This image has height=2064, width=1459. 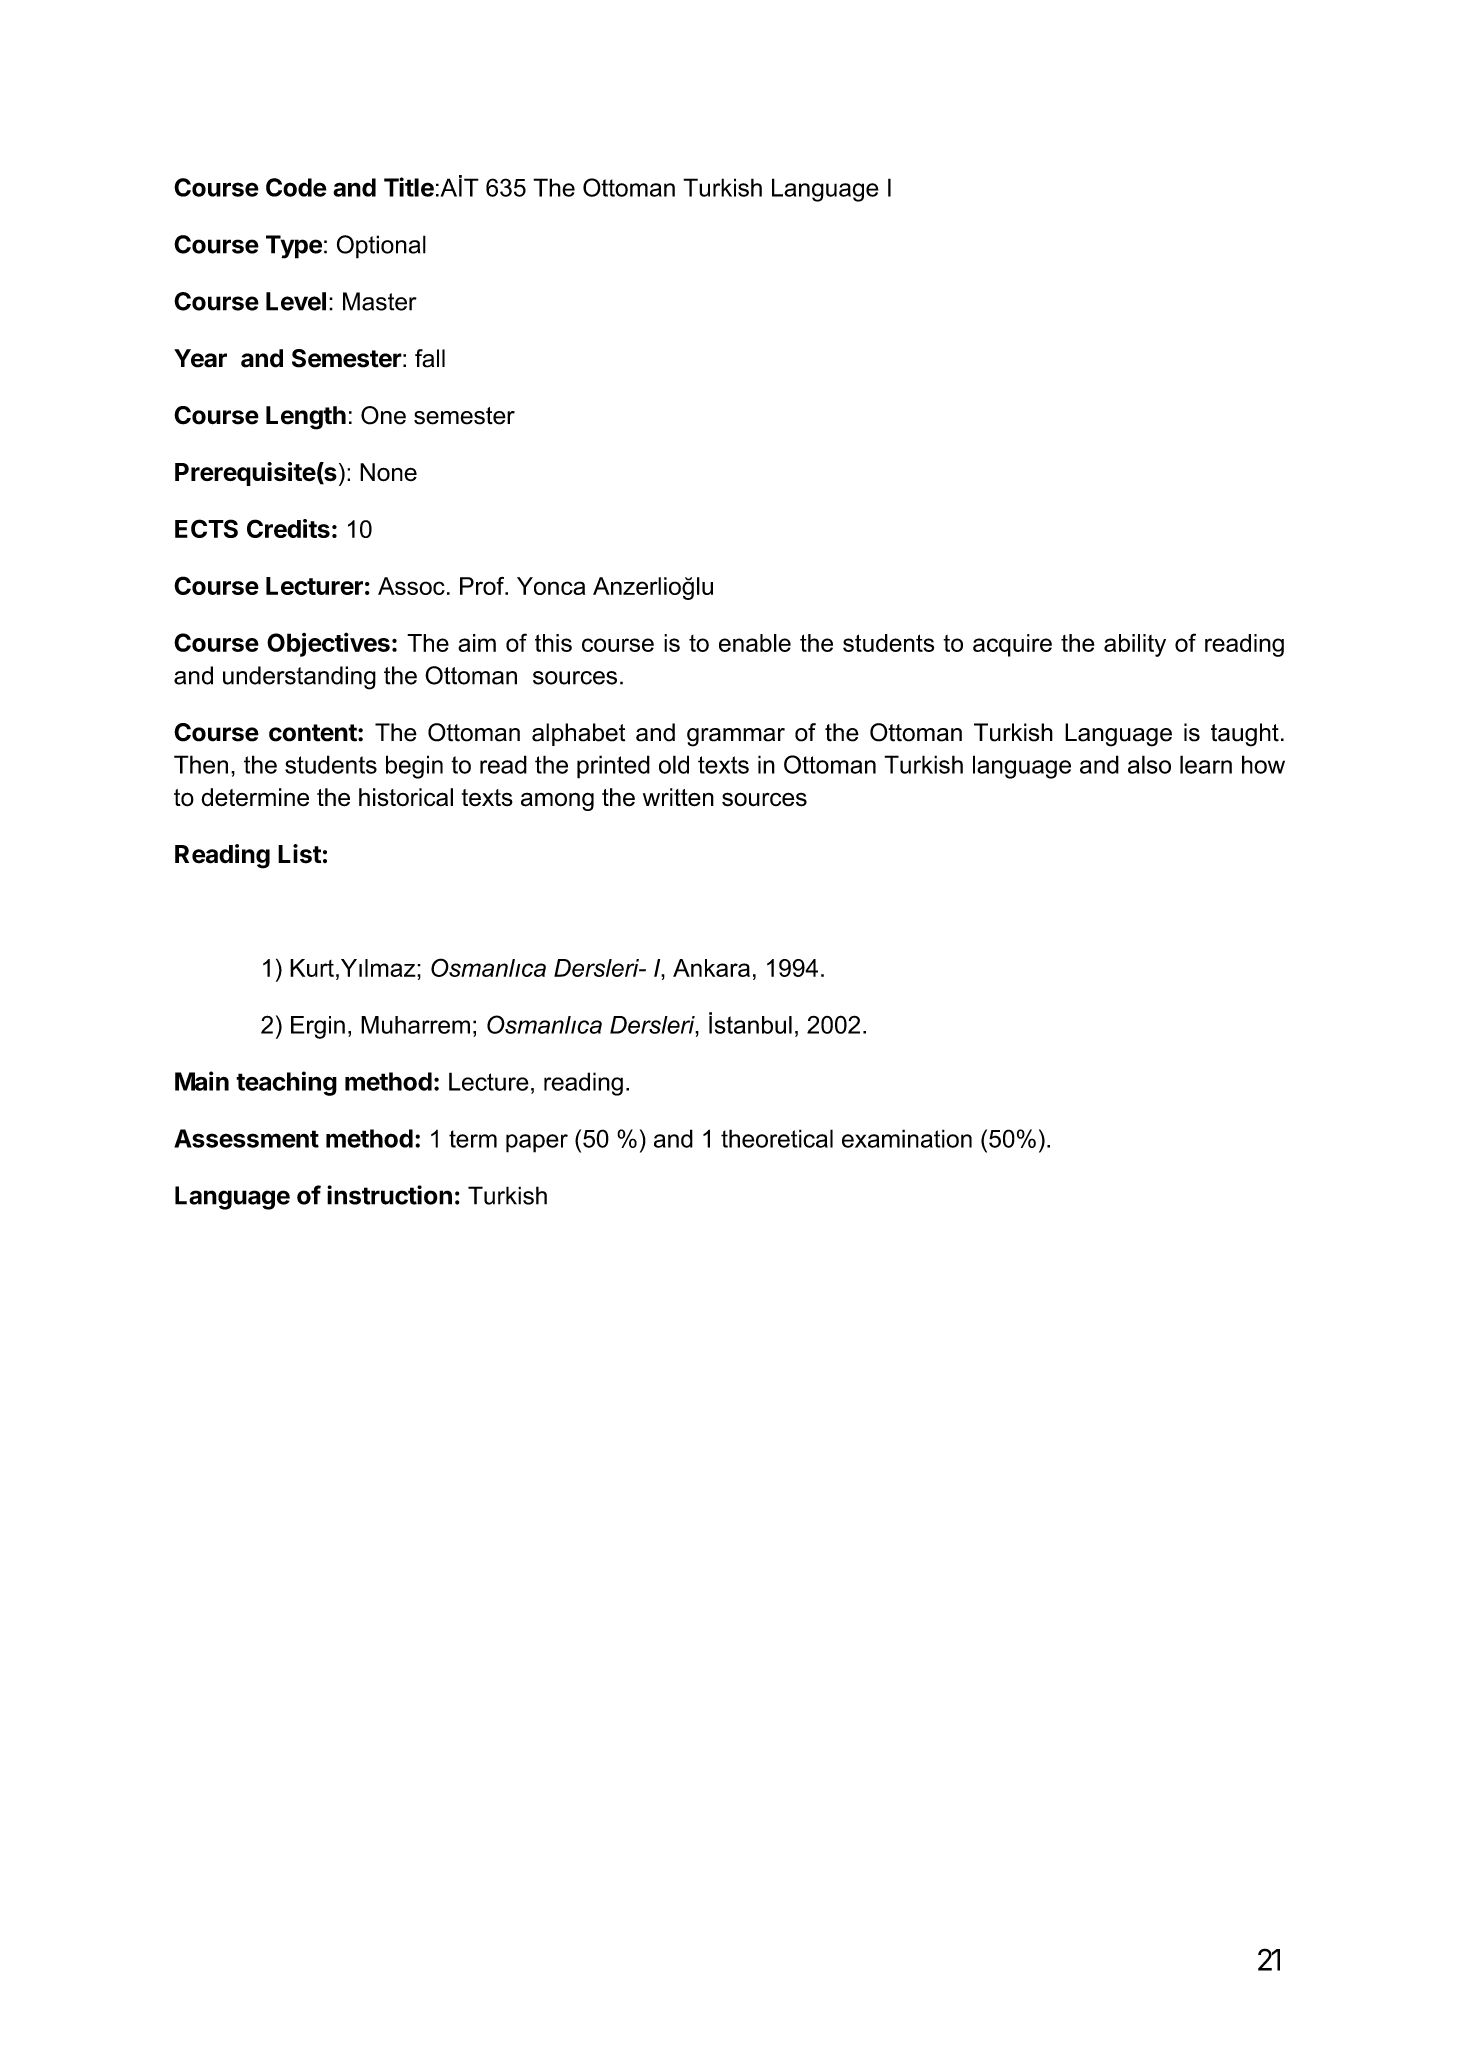 I want to click on enable, so click(x=755, y=643).
